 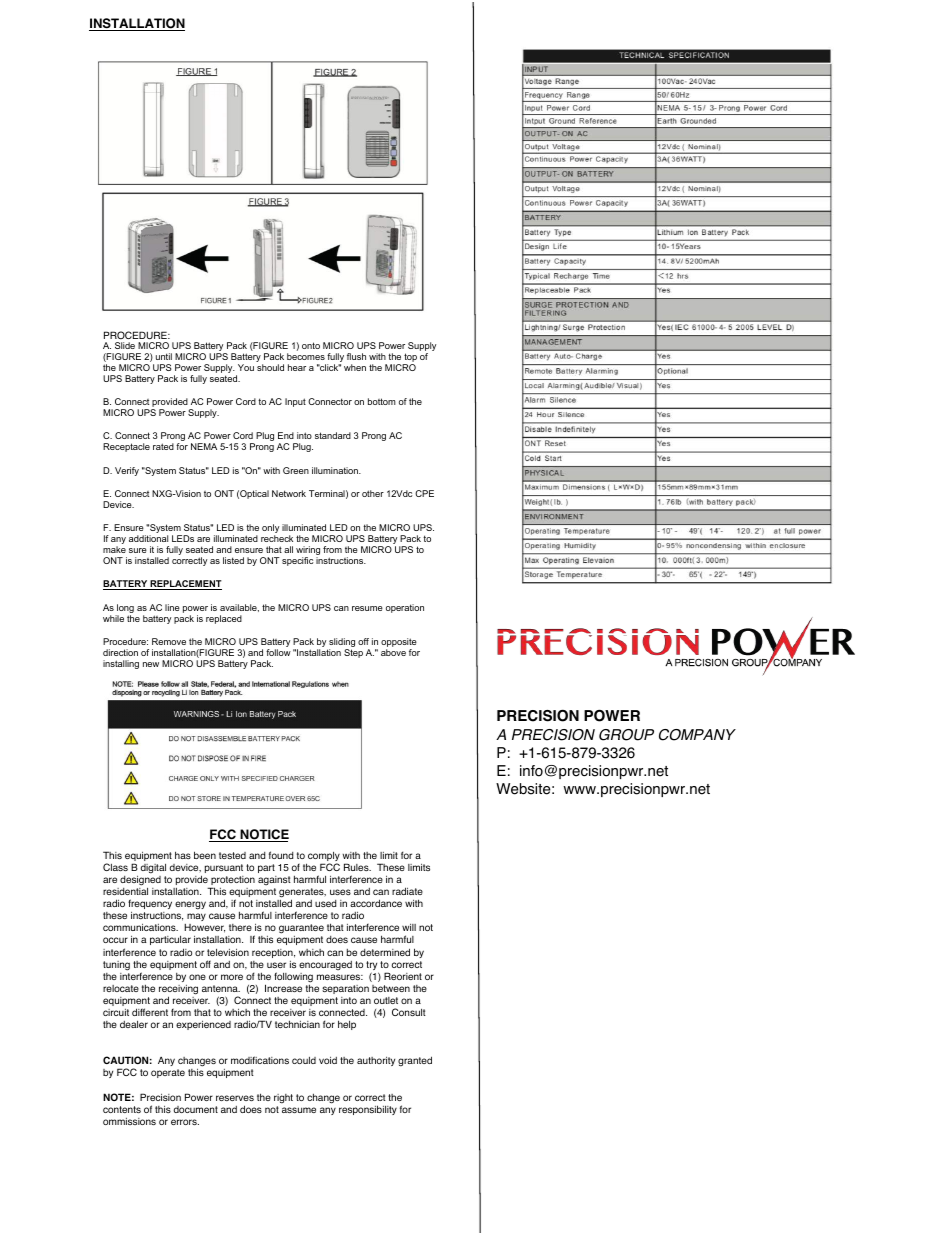 What do you see at coordinates (626, 735) in the image?
I see `GROUP` at bounding box center [626, 735].
